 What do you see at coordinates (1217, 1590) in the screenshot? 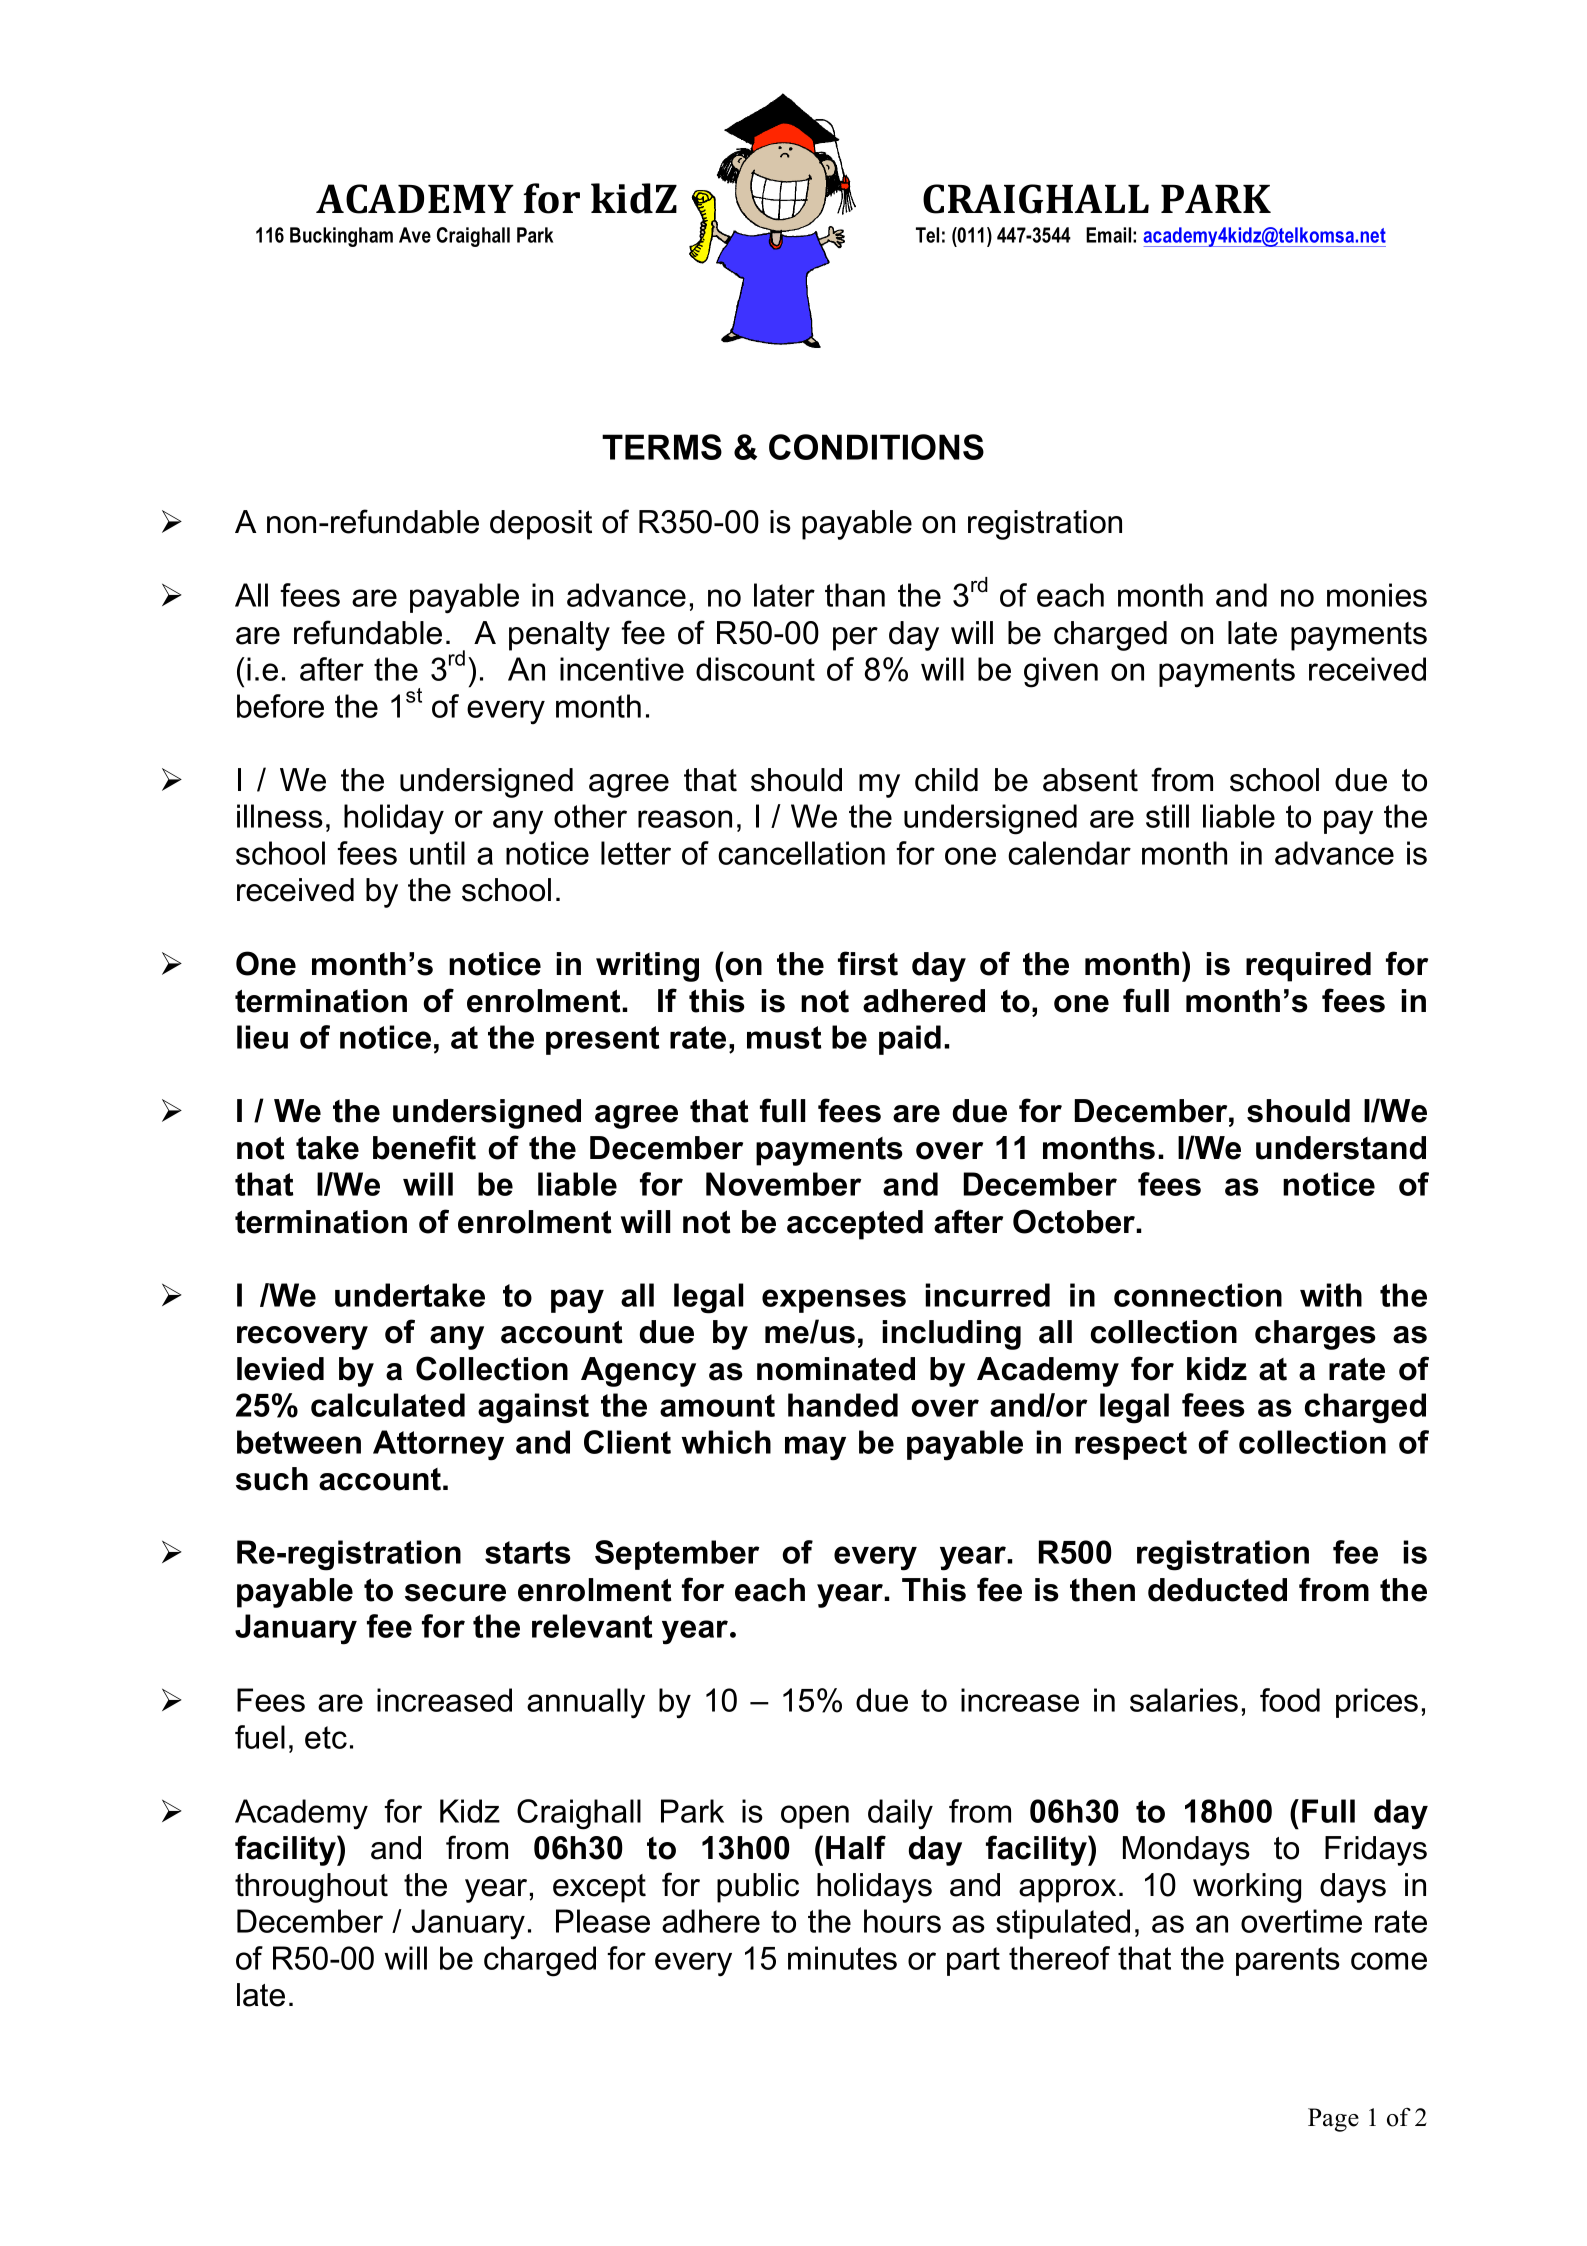
I see `deducted` at bounding box center [1217, 1590].
